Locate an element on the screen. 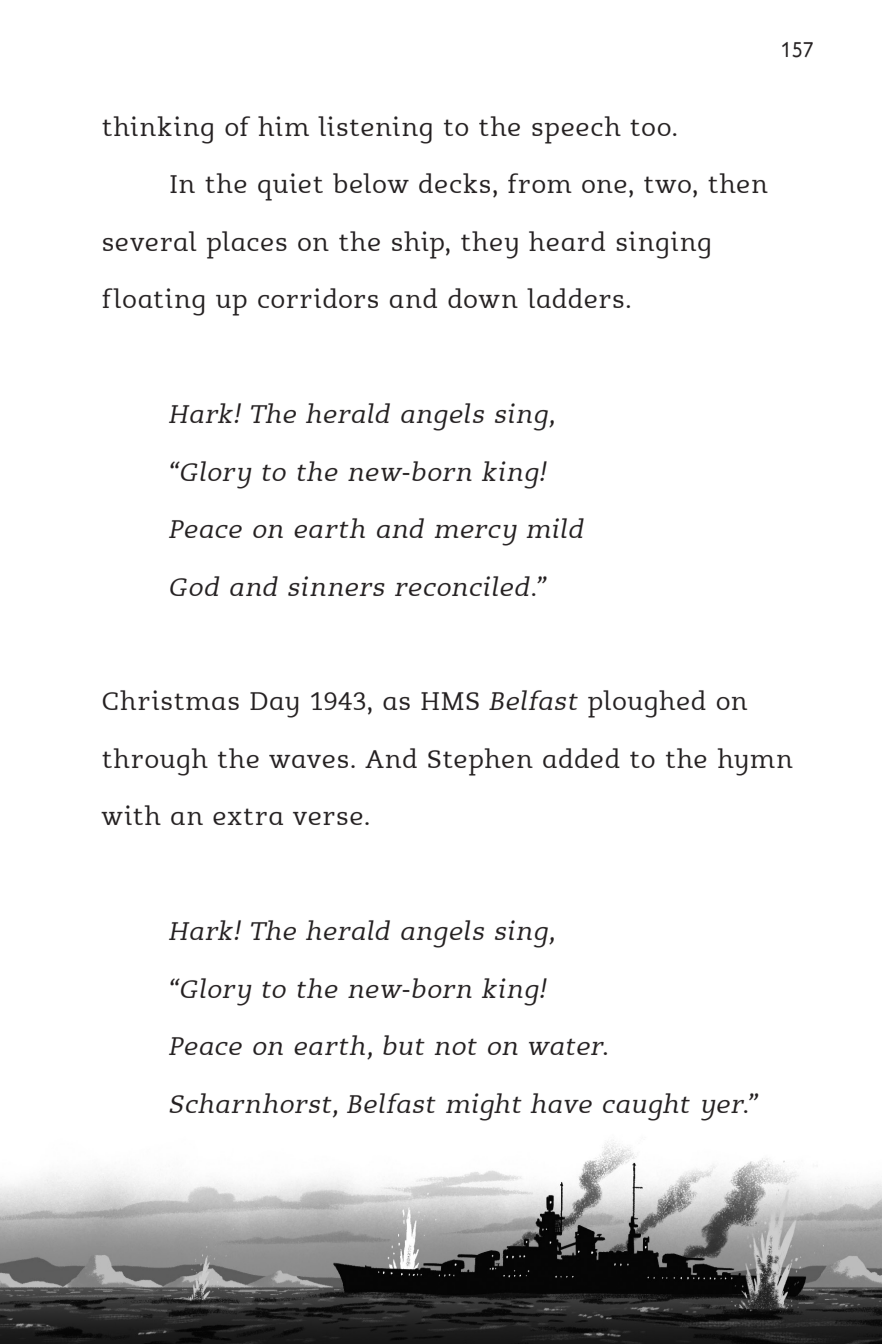  two is located at coordinates (667, 184).
